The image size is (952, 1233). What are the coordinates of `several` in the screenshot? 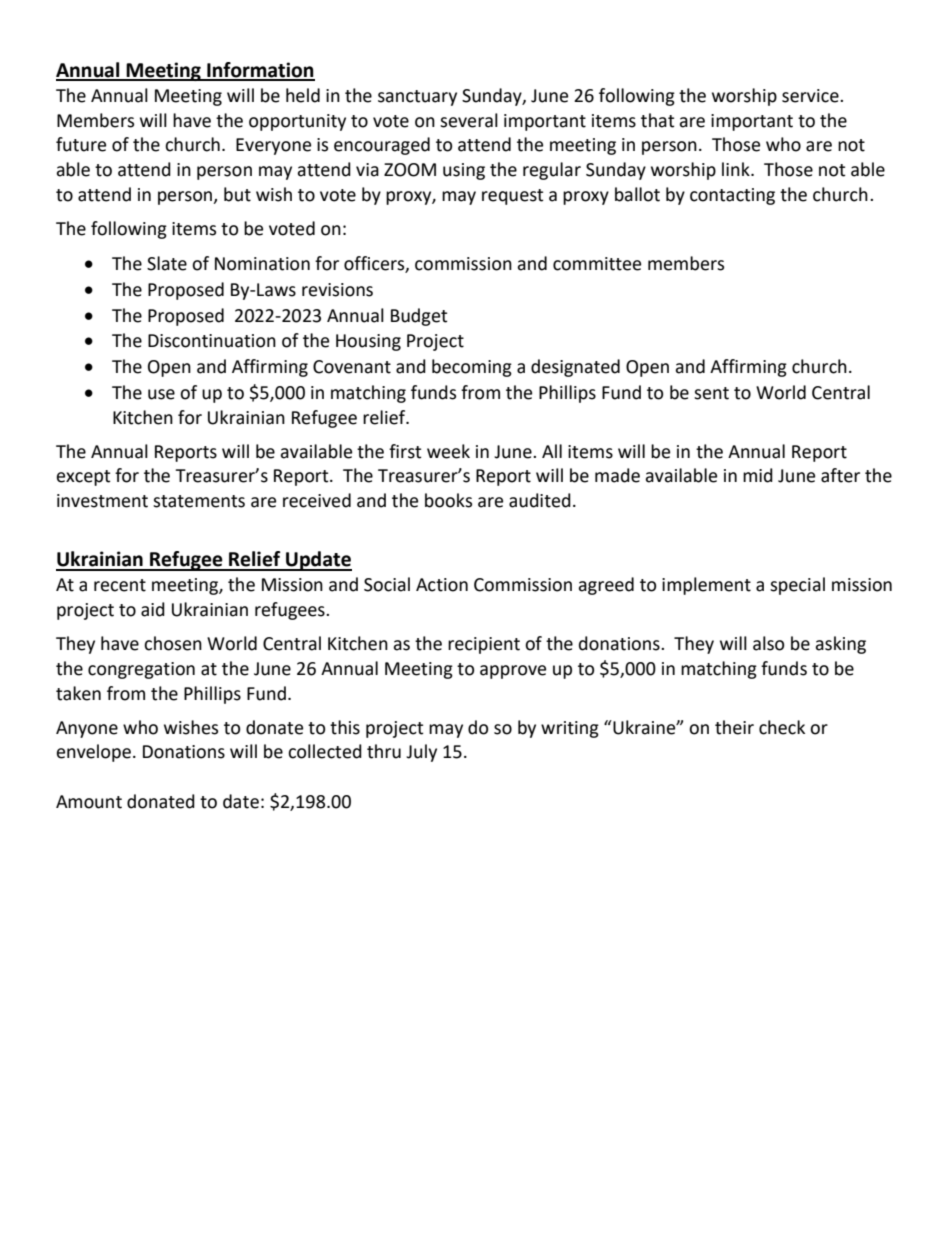 It's located at (469, 120).
